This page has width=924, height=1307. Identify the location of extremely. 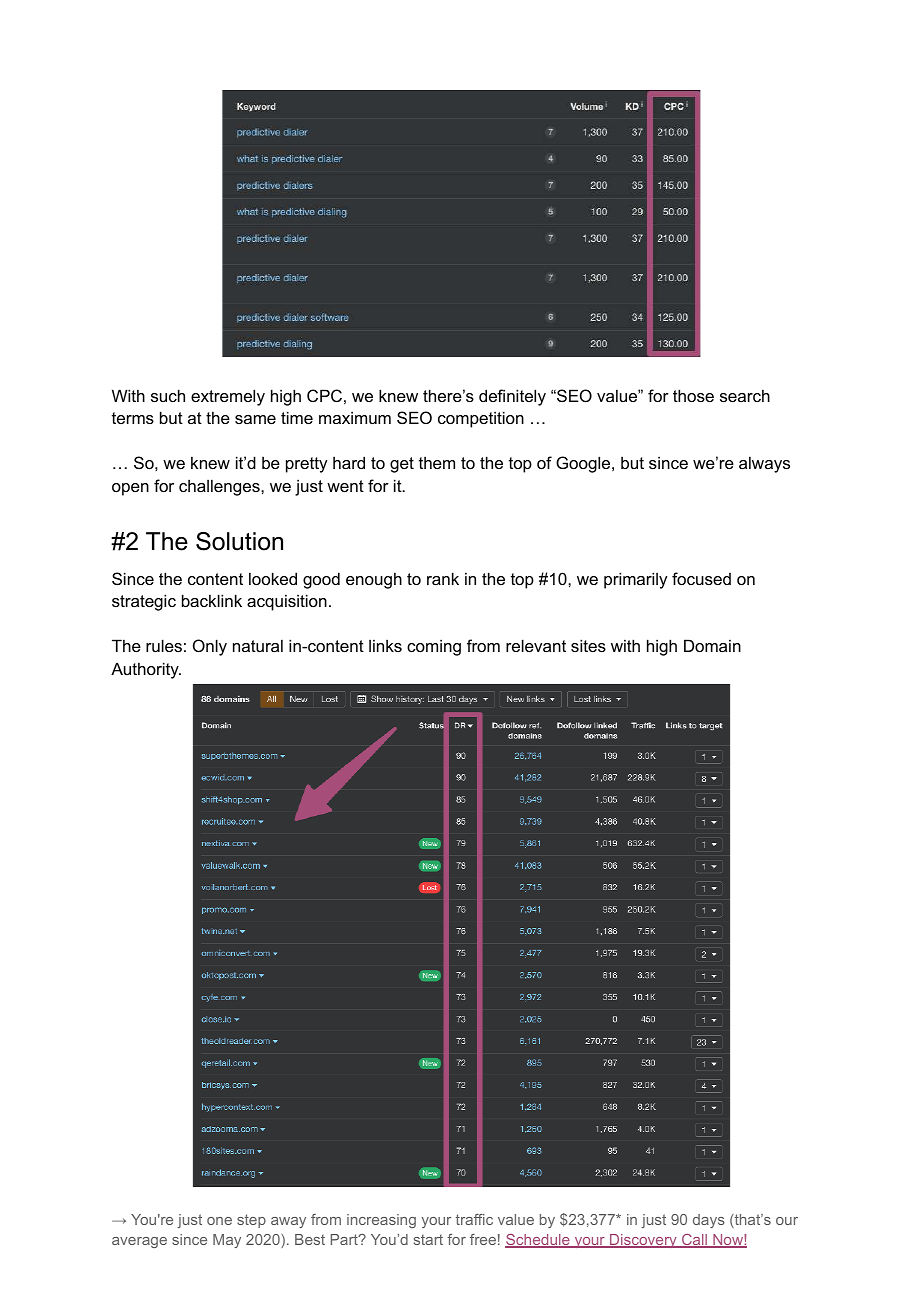
(228, 397).
